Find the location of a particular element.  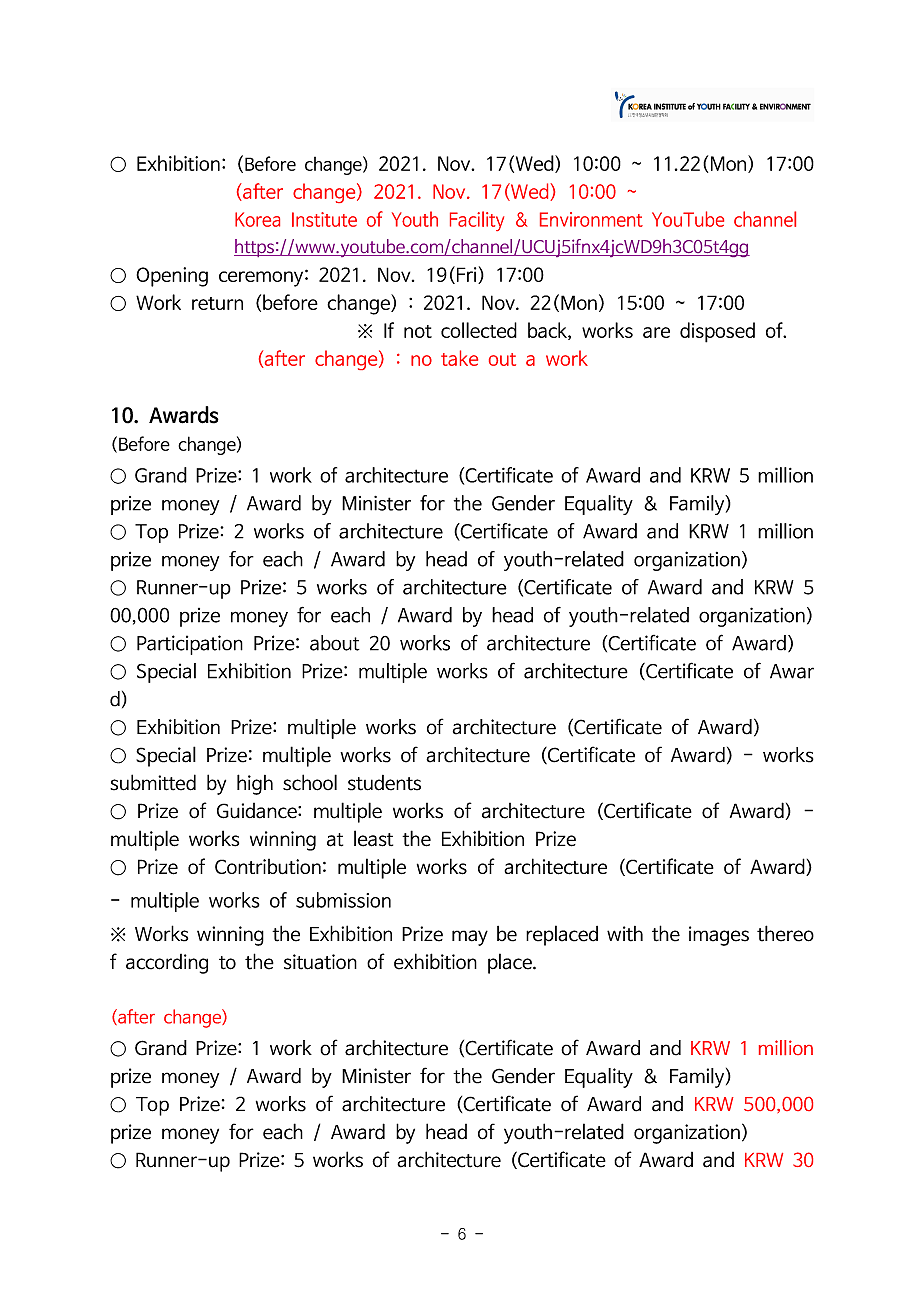

return is located at coordinates (217, 303).
